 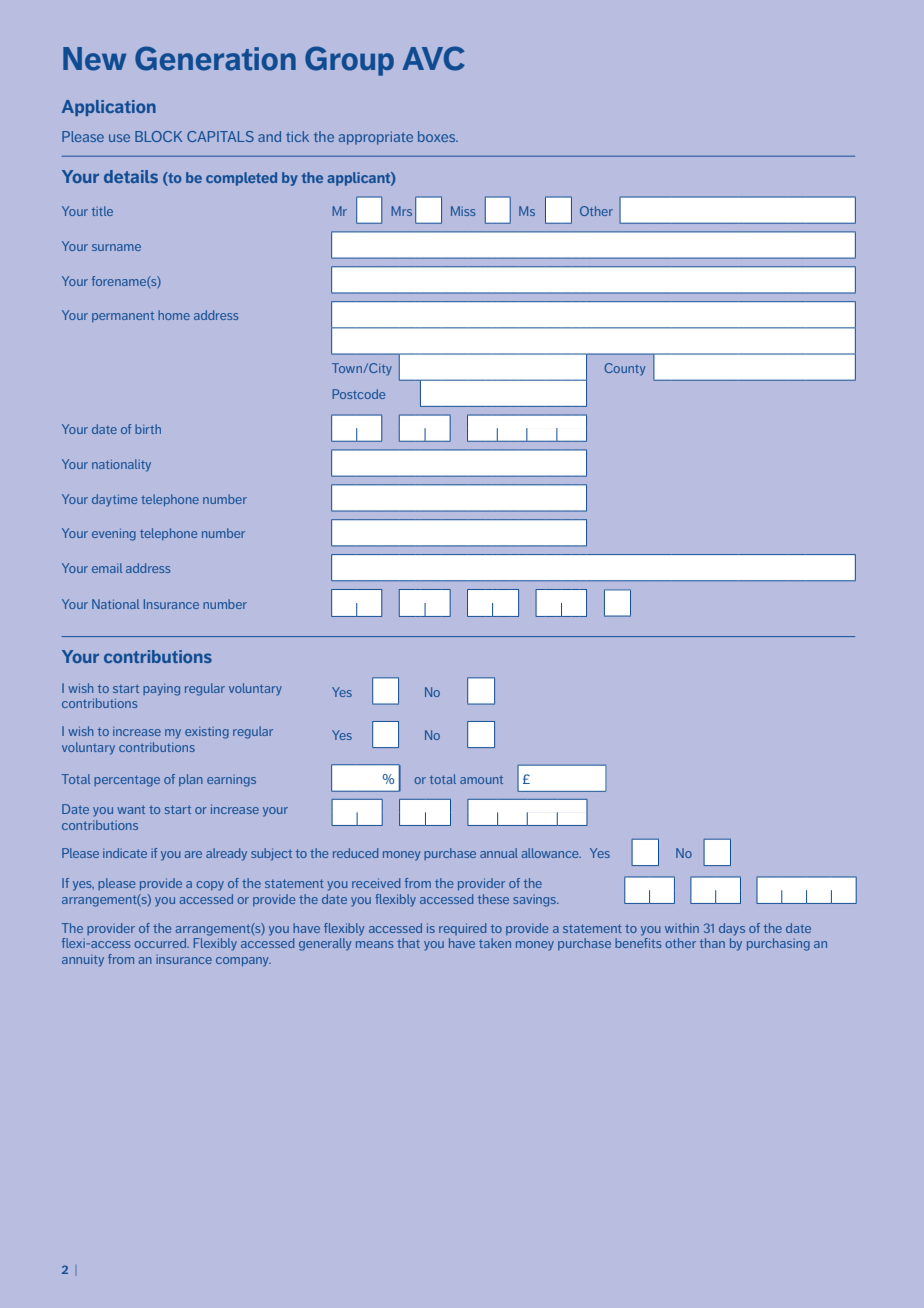 I want to click on boxes, so click(x=438, y=136).
